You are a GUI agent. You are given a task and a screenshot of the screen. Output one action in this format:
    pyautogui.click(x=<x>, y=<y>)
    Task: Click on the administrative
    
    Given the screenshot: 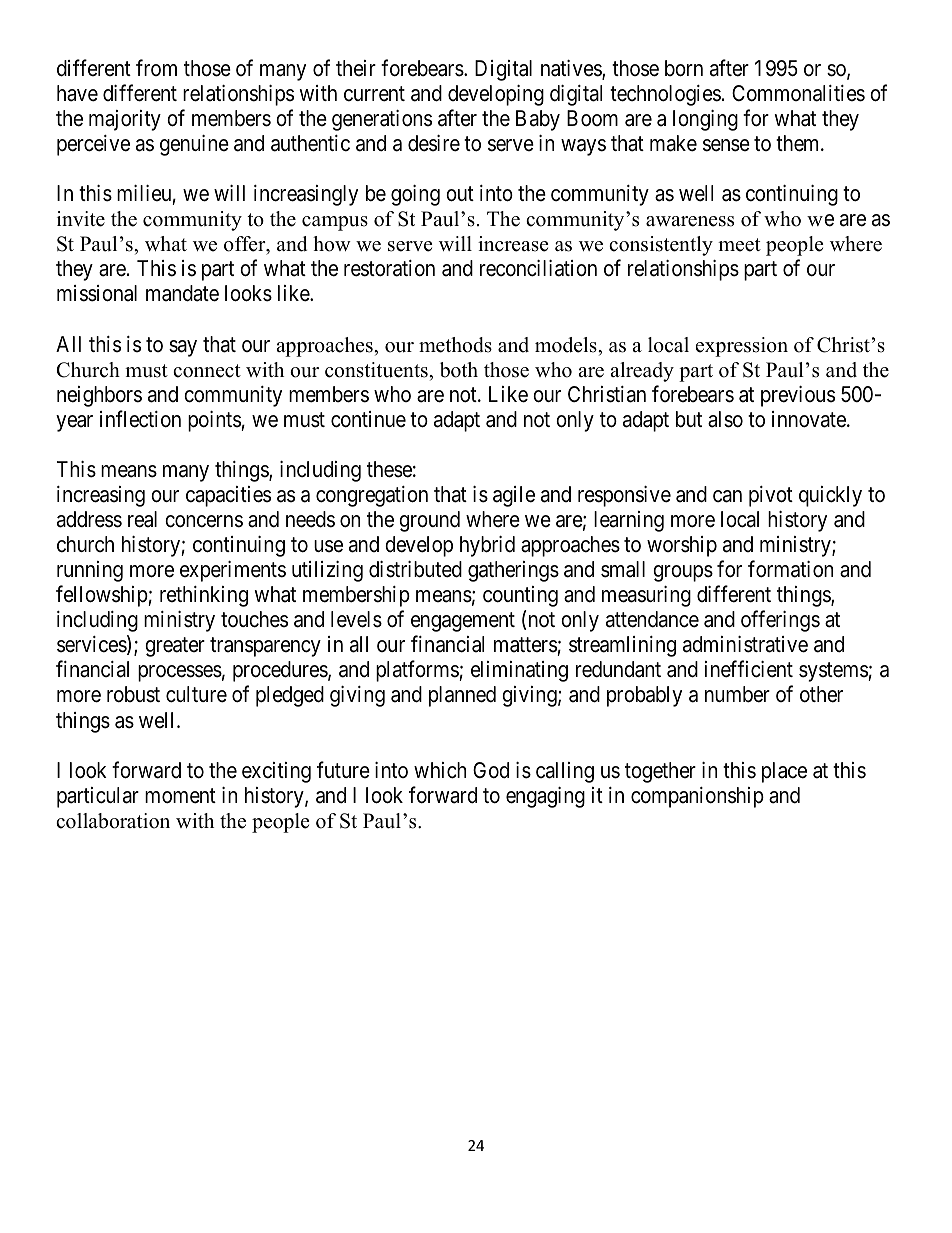 What is the action you would take?
    pyautogui.click(x=745, y=644)
